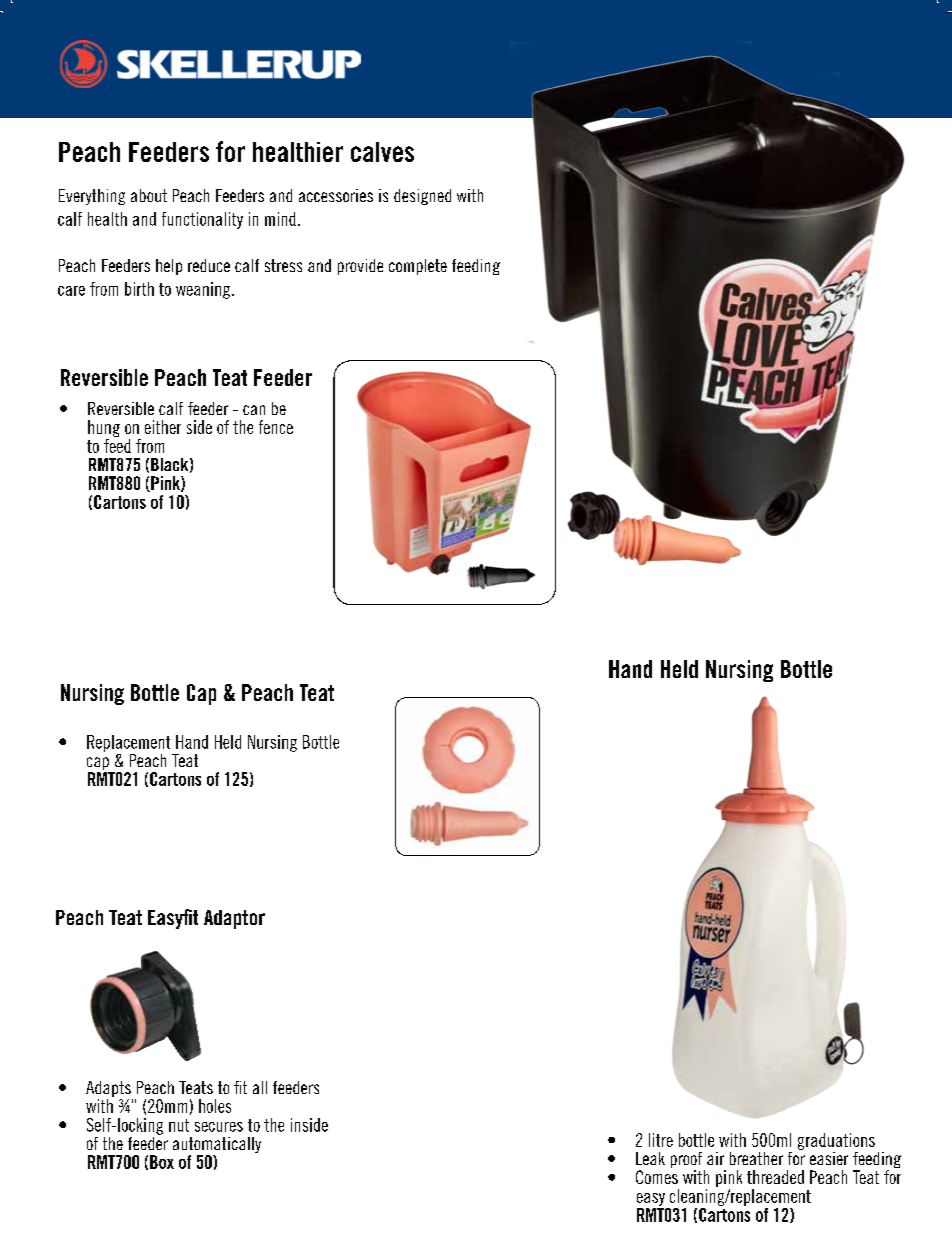  Describe the element at coordinates (215, 1106) in the screenshot. I see `holes` at that location.
